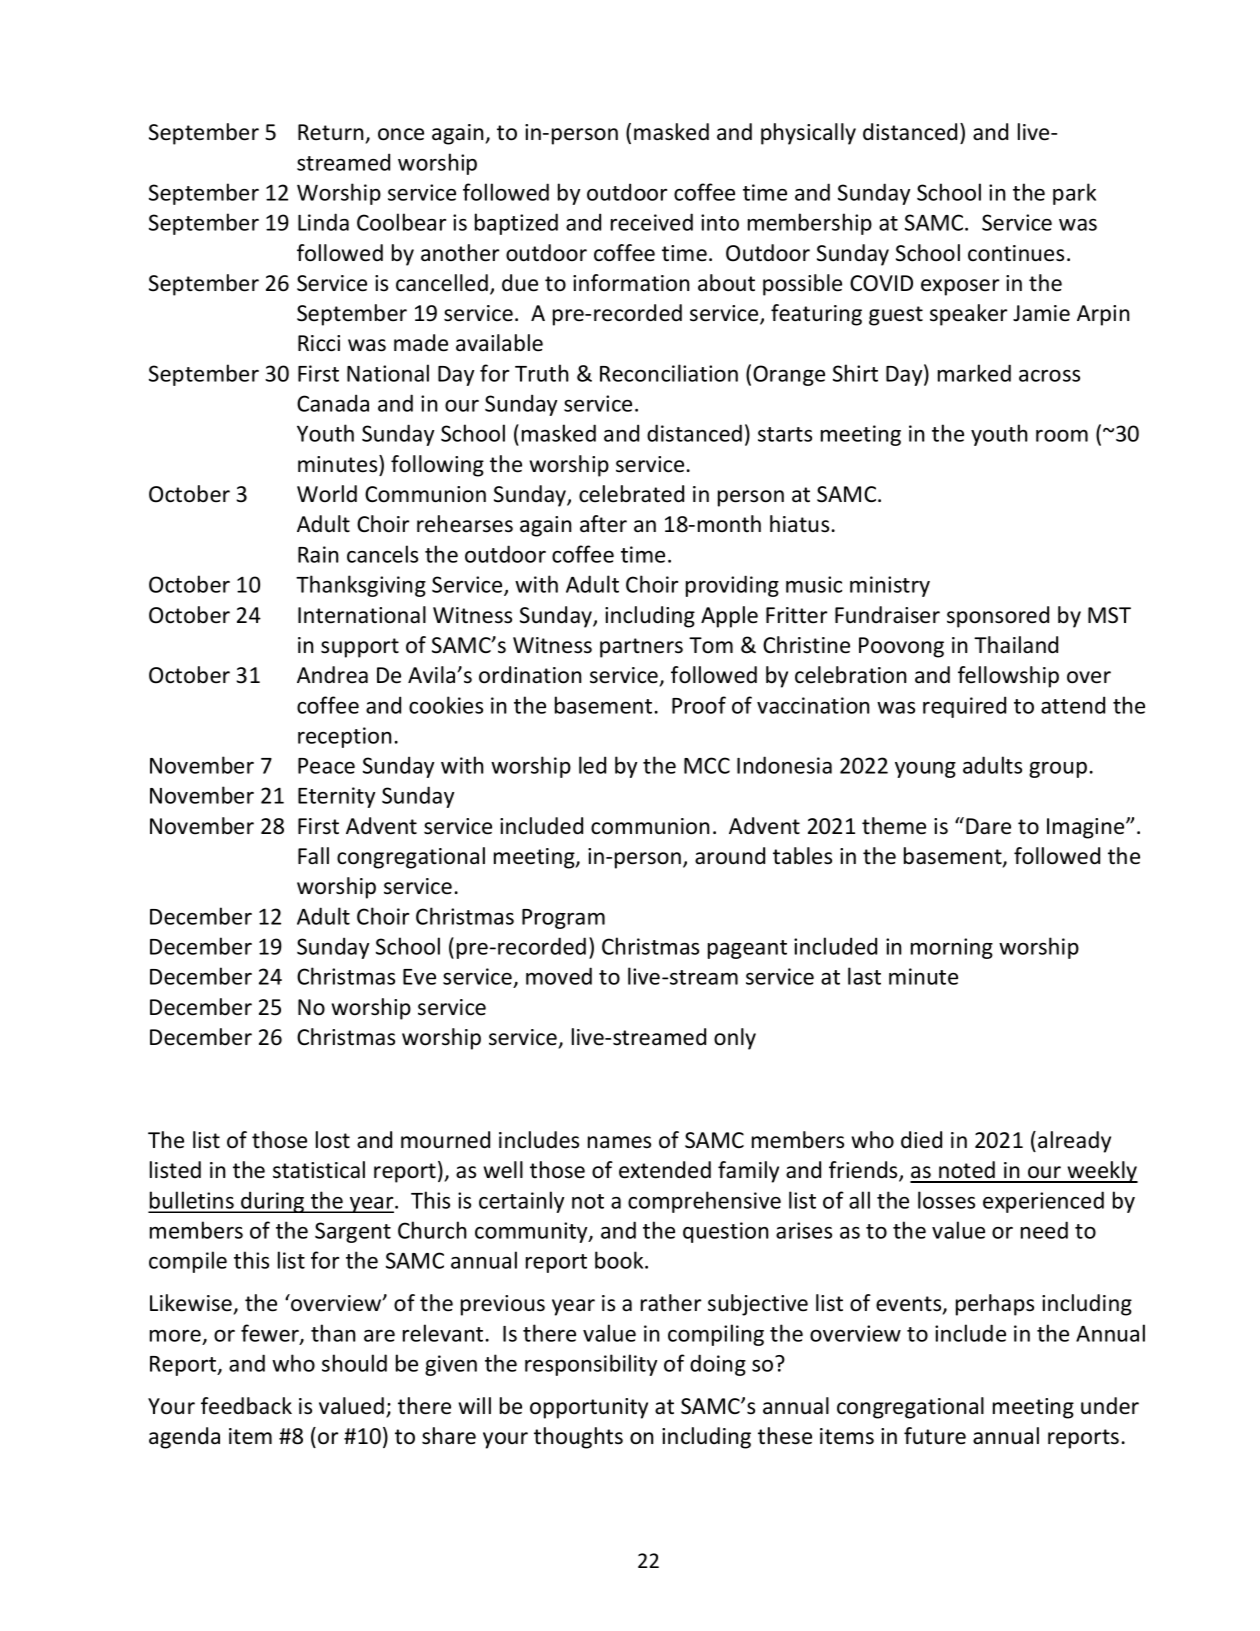  What do you see at coordinates (559, 976) in the page?
I see `moved` at bounding box center [559, 976].
